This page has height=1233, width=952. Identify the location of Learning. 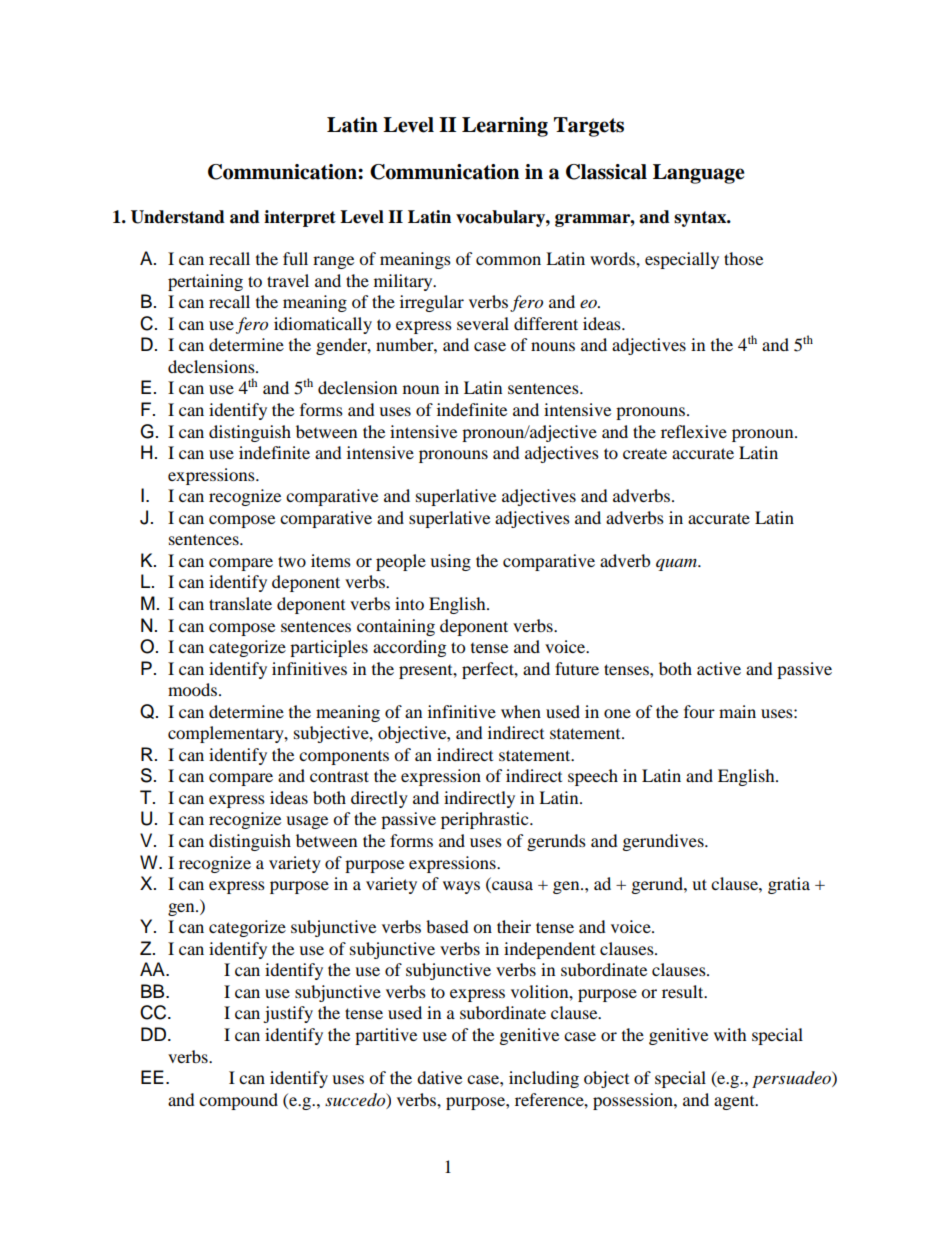
(505, 127).
